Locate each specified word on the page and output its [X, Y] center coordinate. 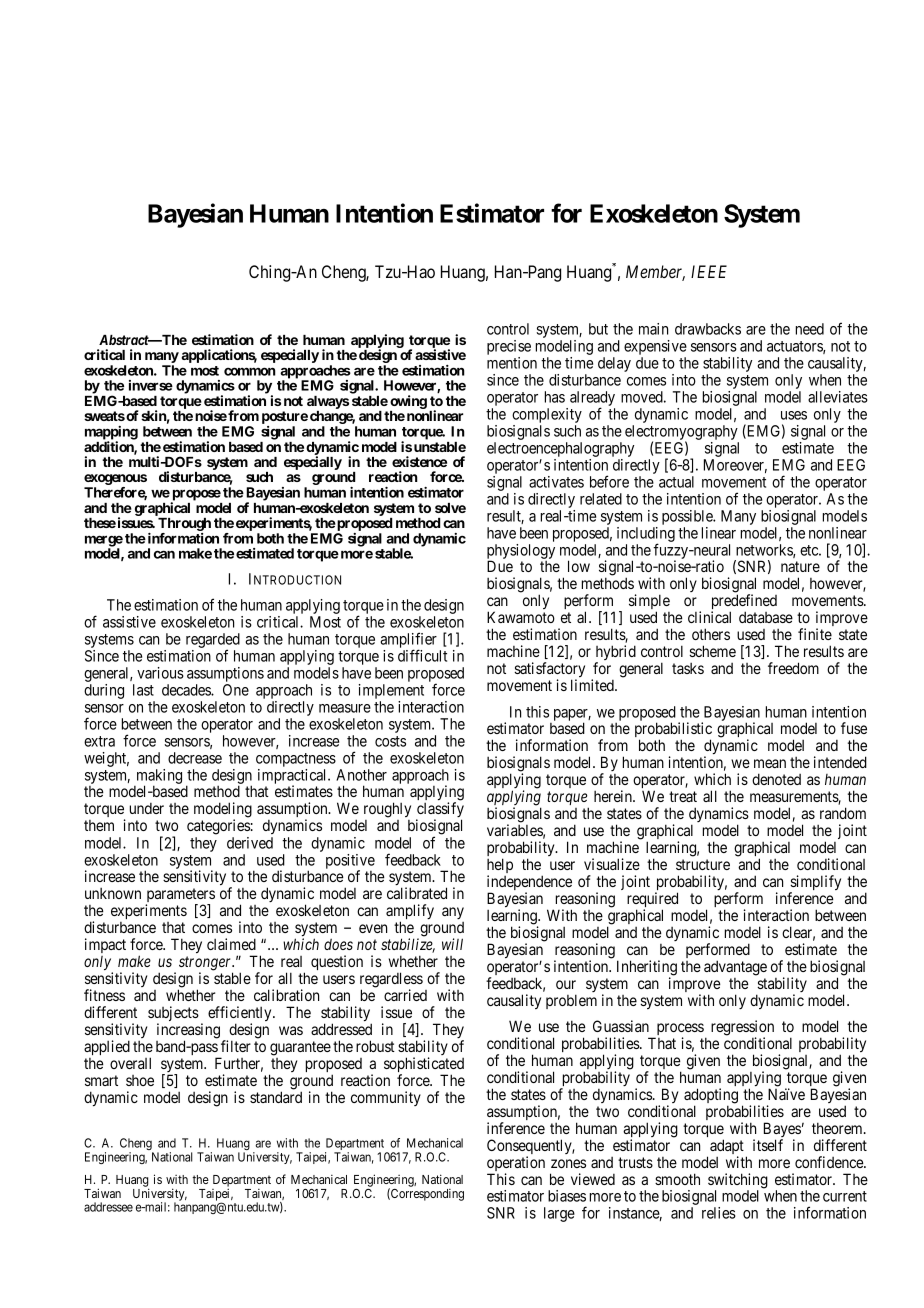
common [250, 371]
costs [390, 741]
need [810, 329]
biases [567, 1196]
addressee [108, 1207]
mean [770, 763]
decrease [195, 758]
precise [509, 349]
